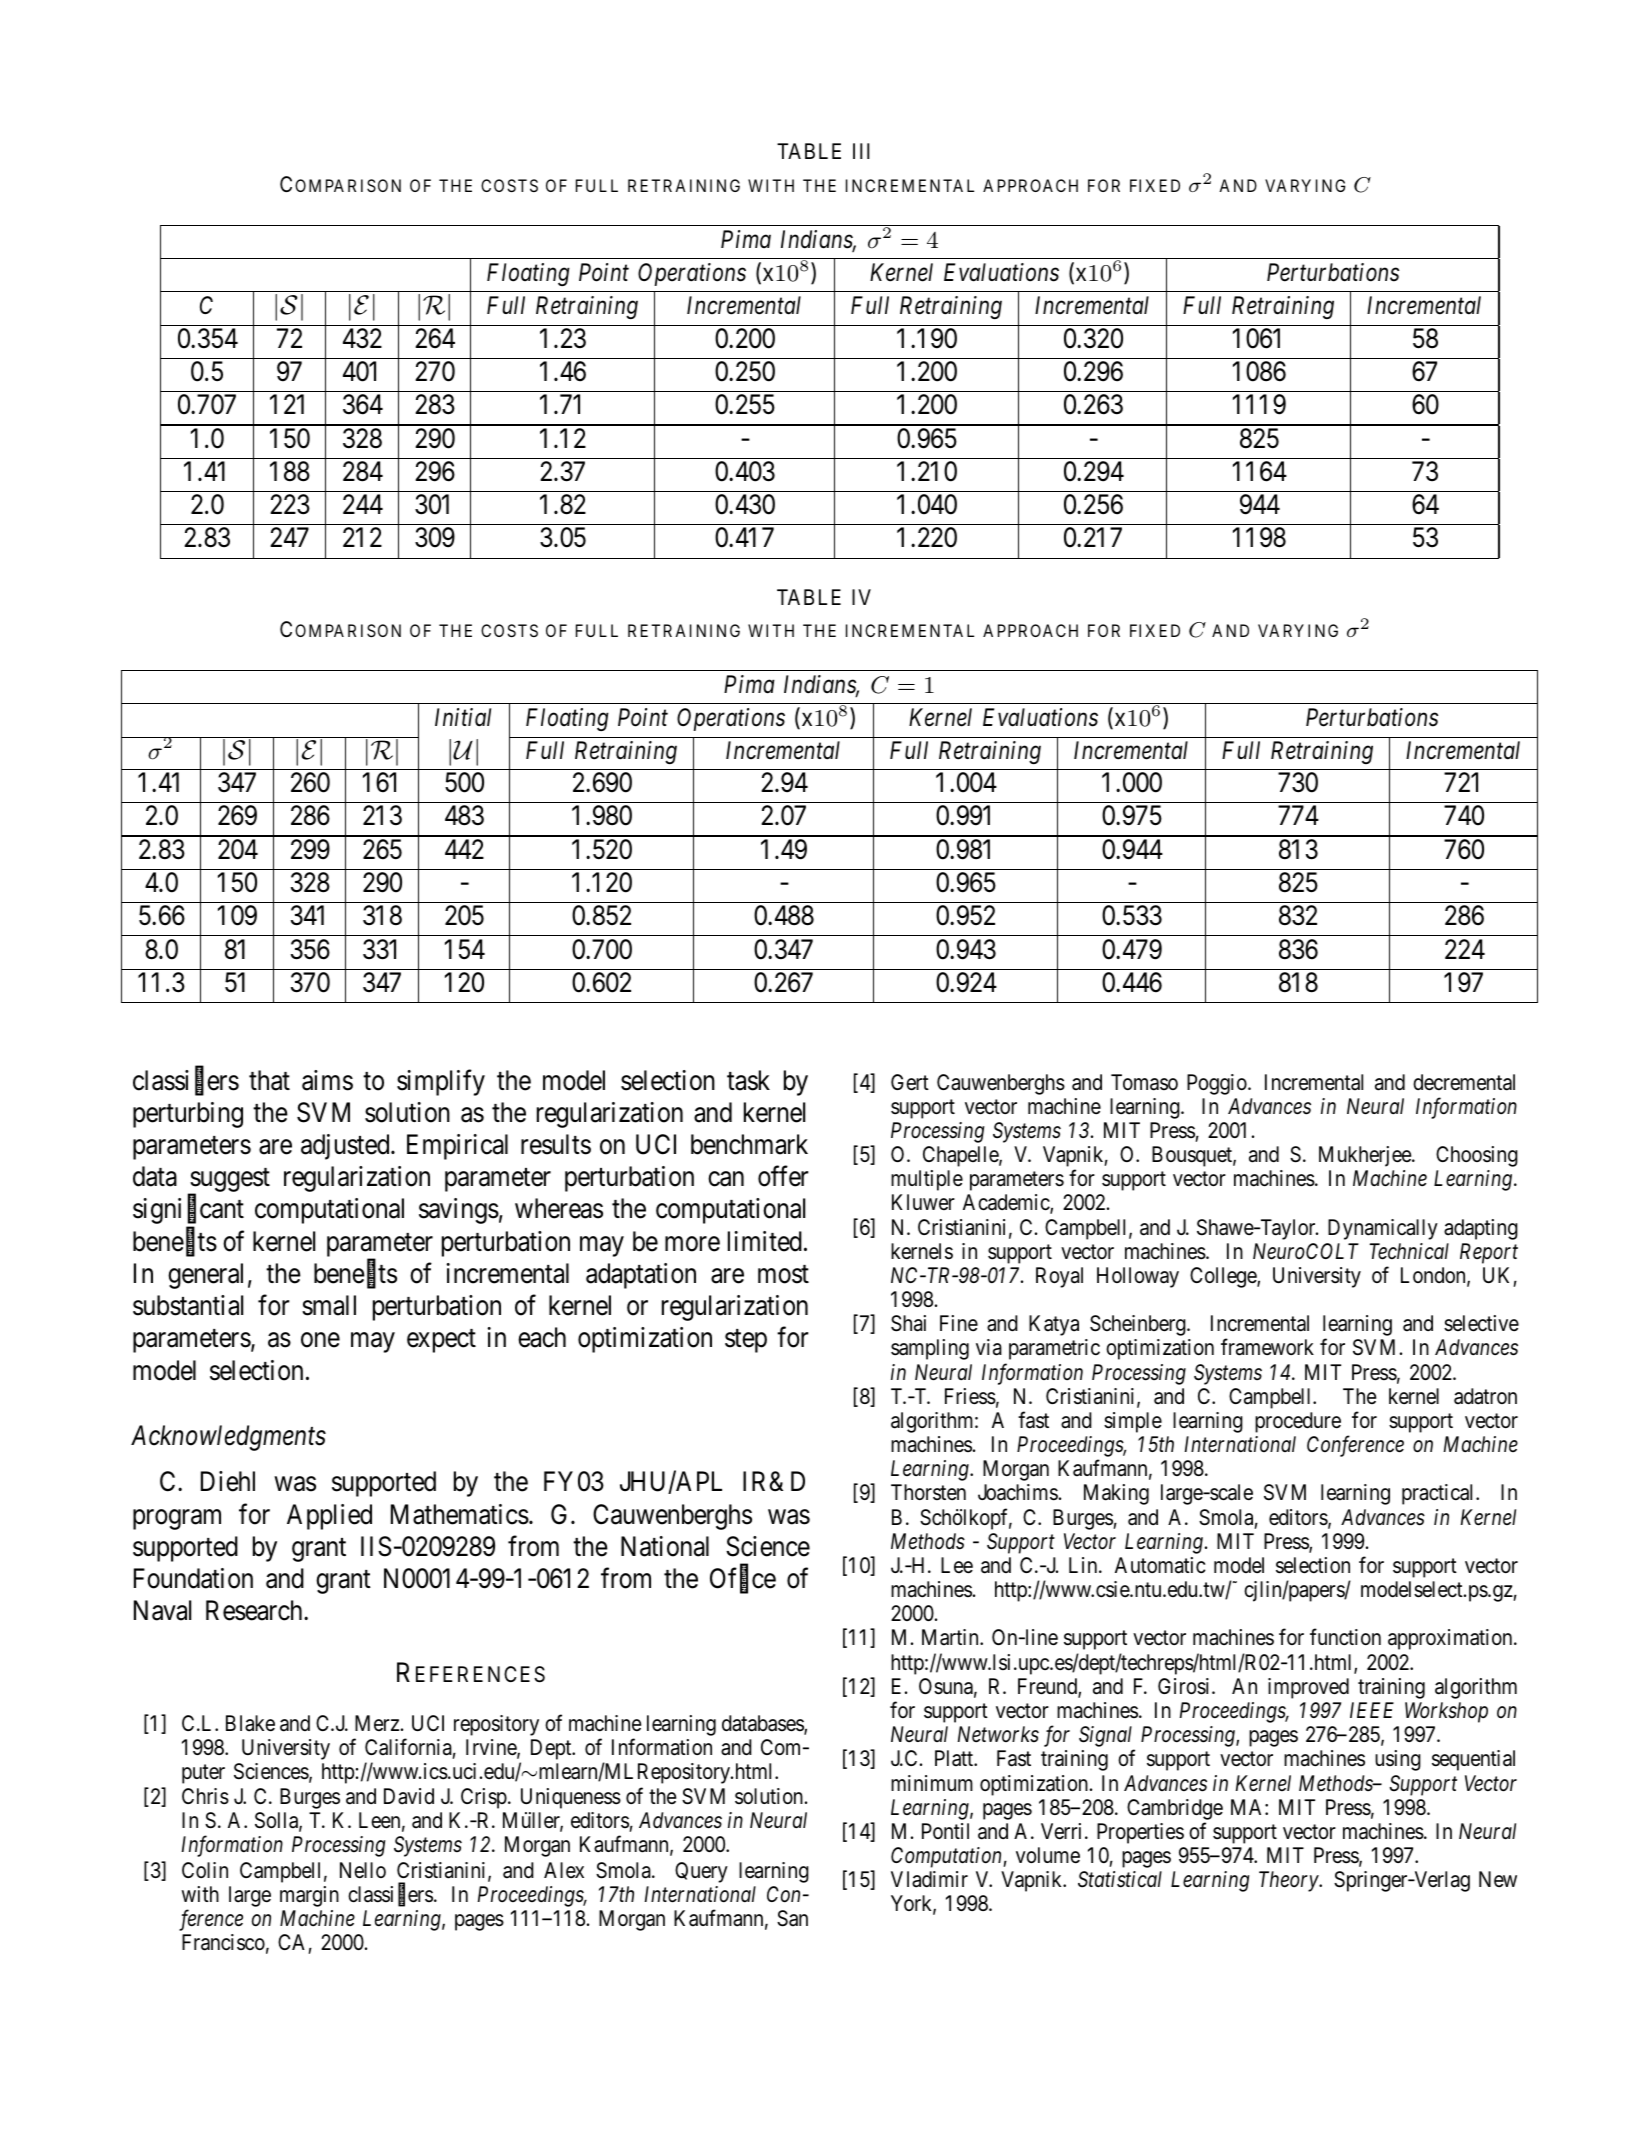 The height and width of the screenshot is (2135, 1650). I want to click on procedure, so click(1298, 1422).
